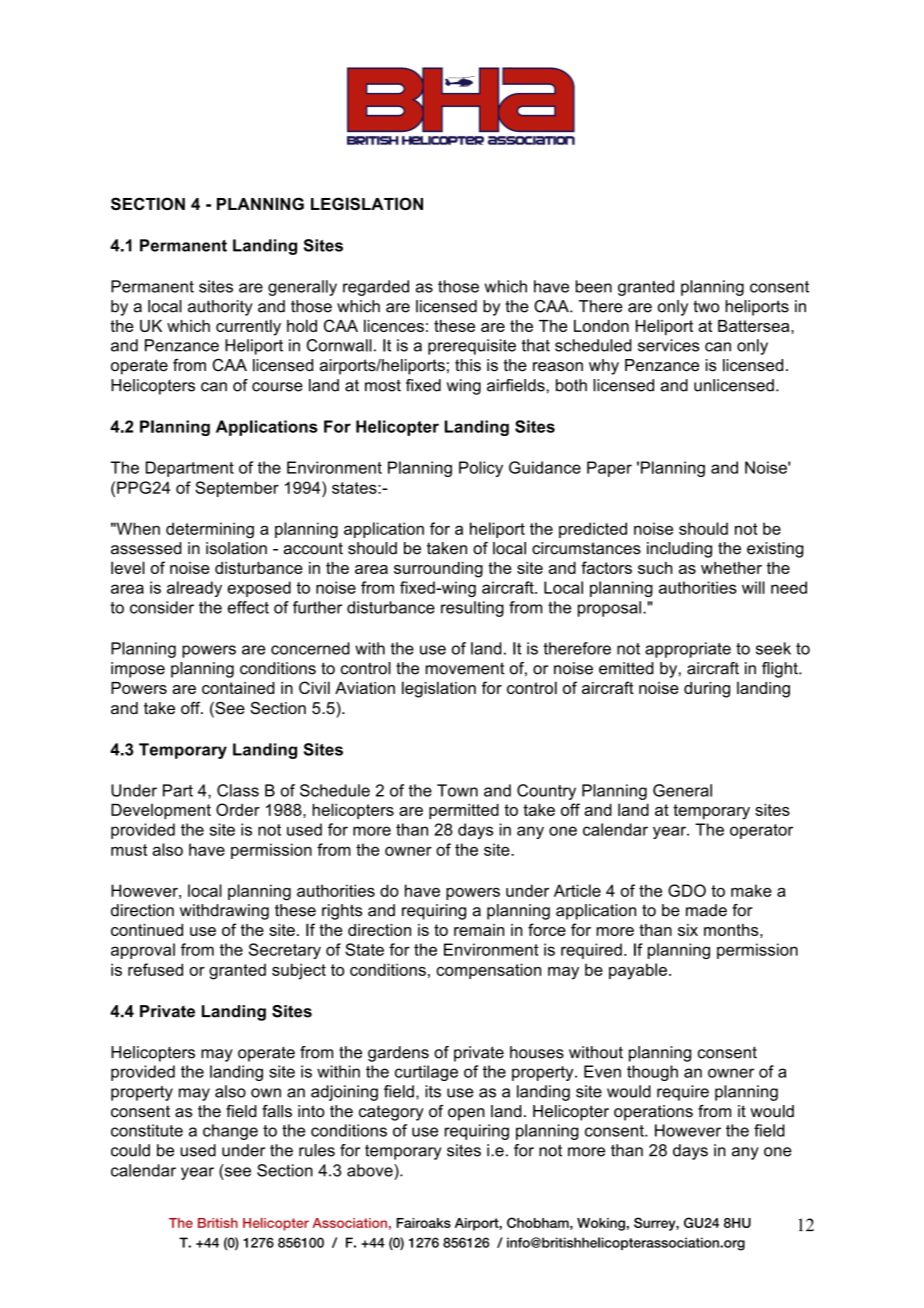 The width and height of the page is (924, 1308). Describe the element at coordinates (238, 809) in the page. I see `Order` at that location.
